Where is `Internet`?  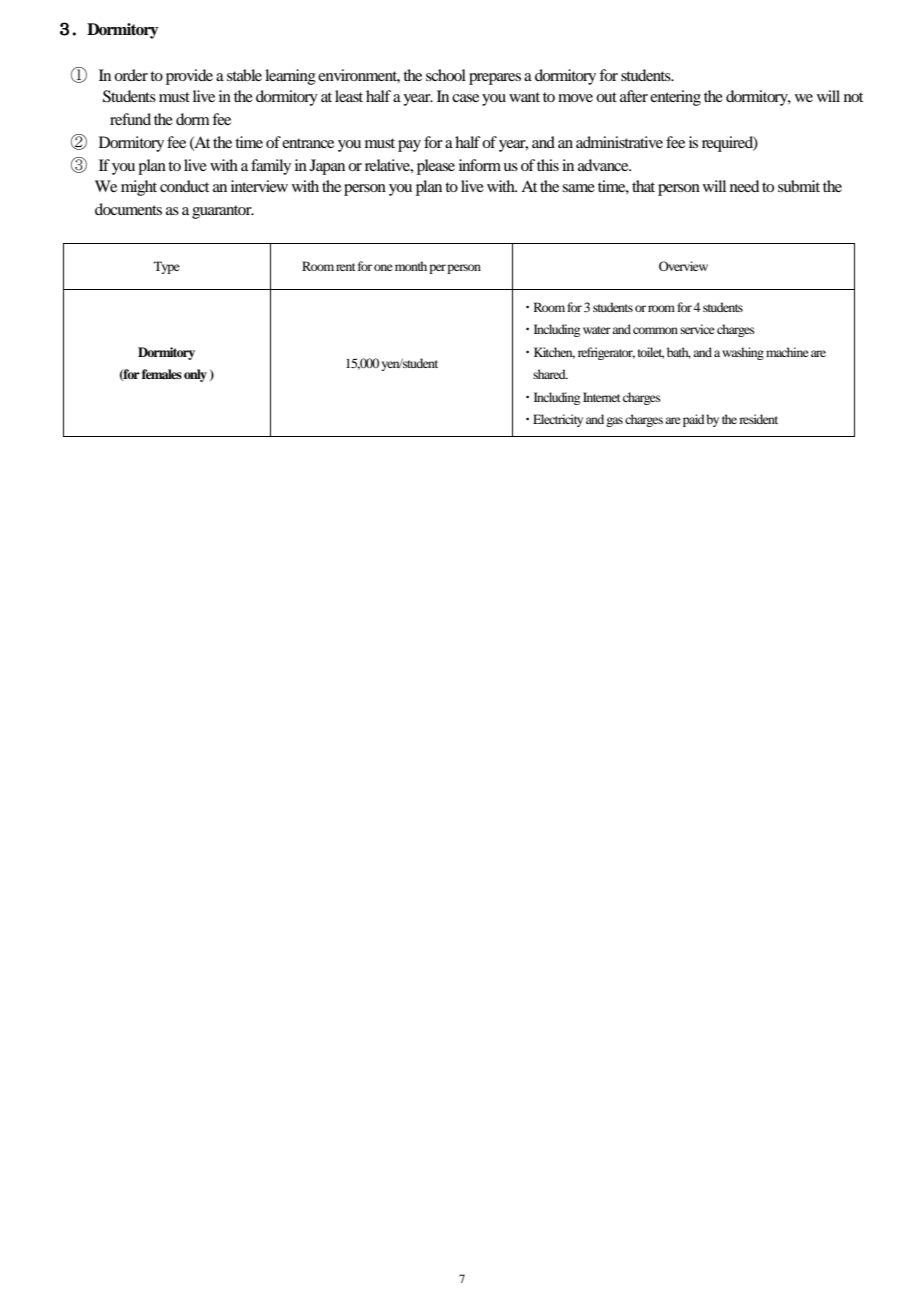 Internet is located at coordinates (602, 397).
